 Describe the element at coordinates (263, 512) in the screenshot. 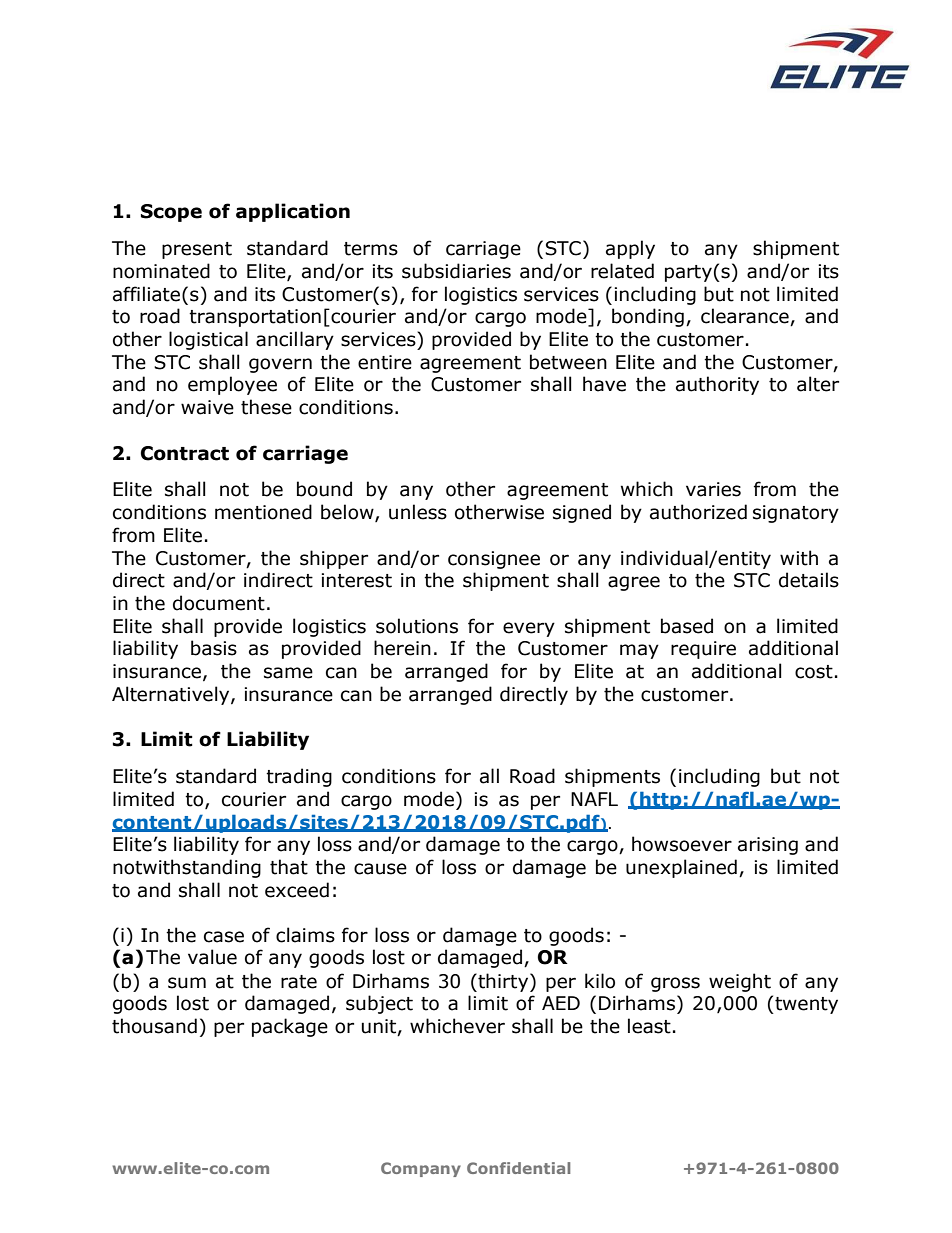

I see `mentioned` at that location.
